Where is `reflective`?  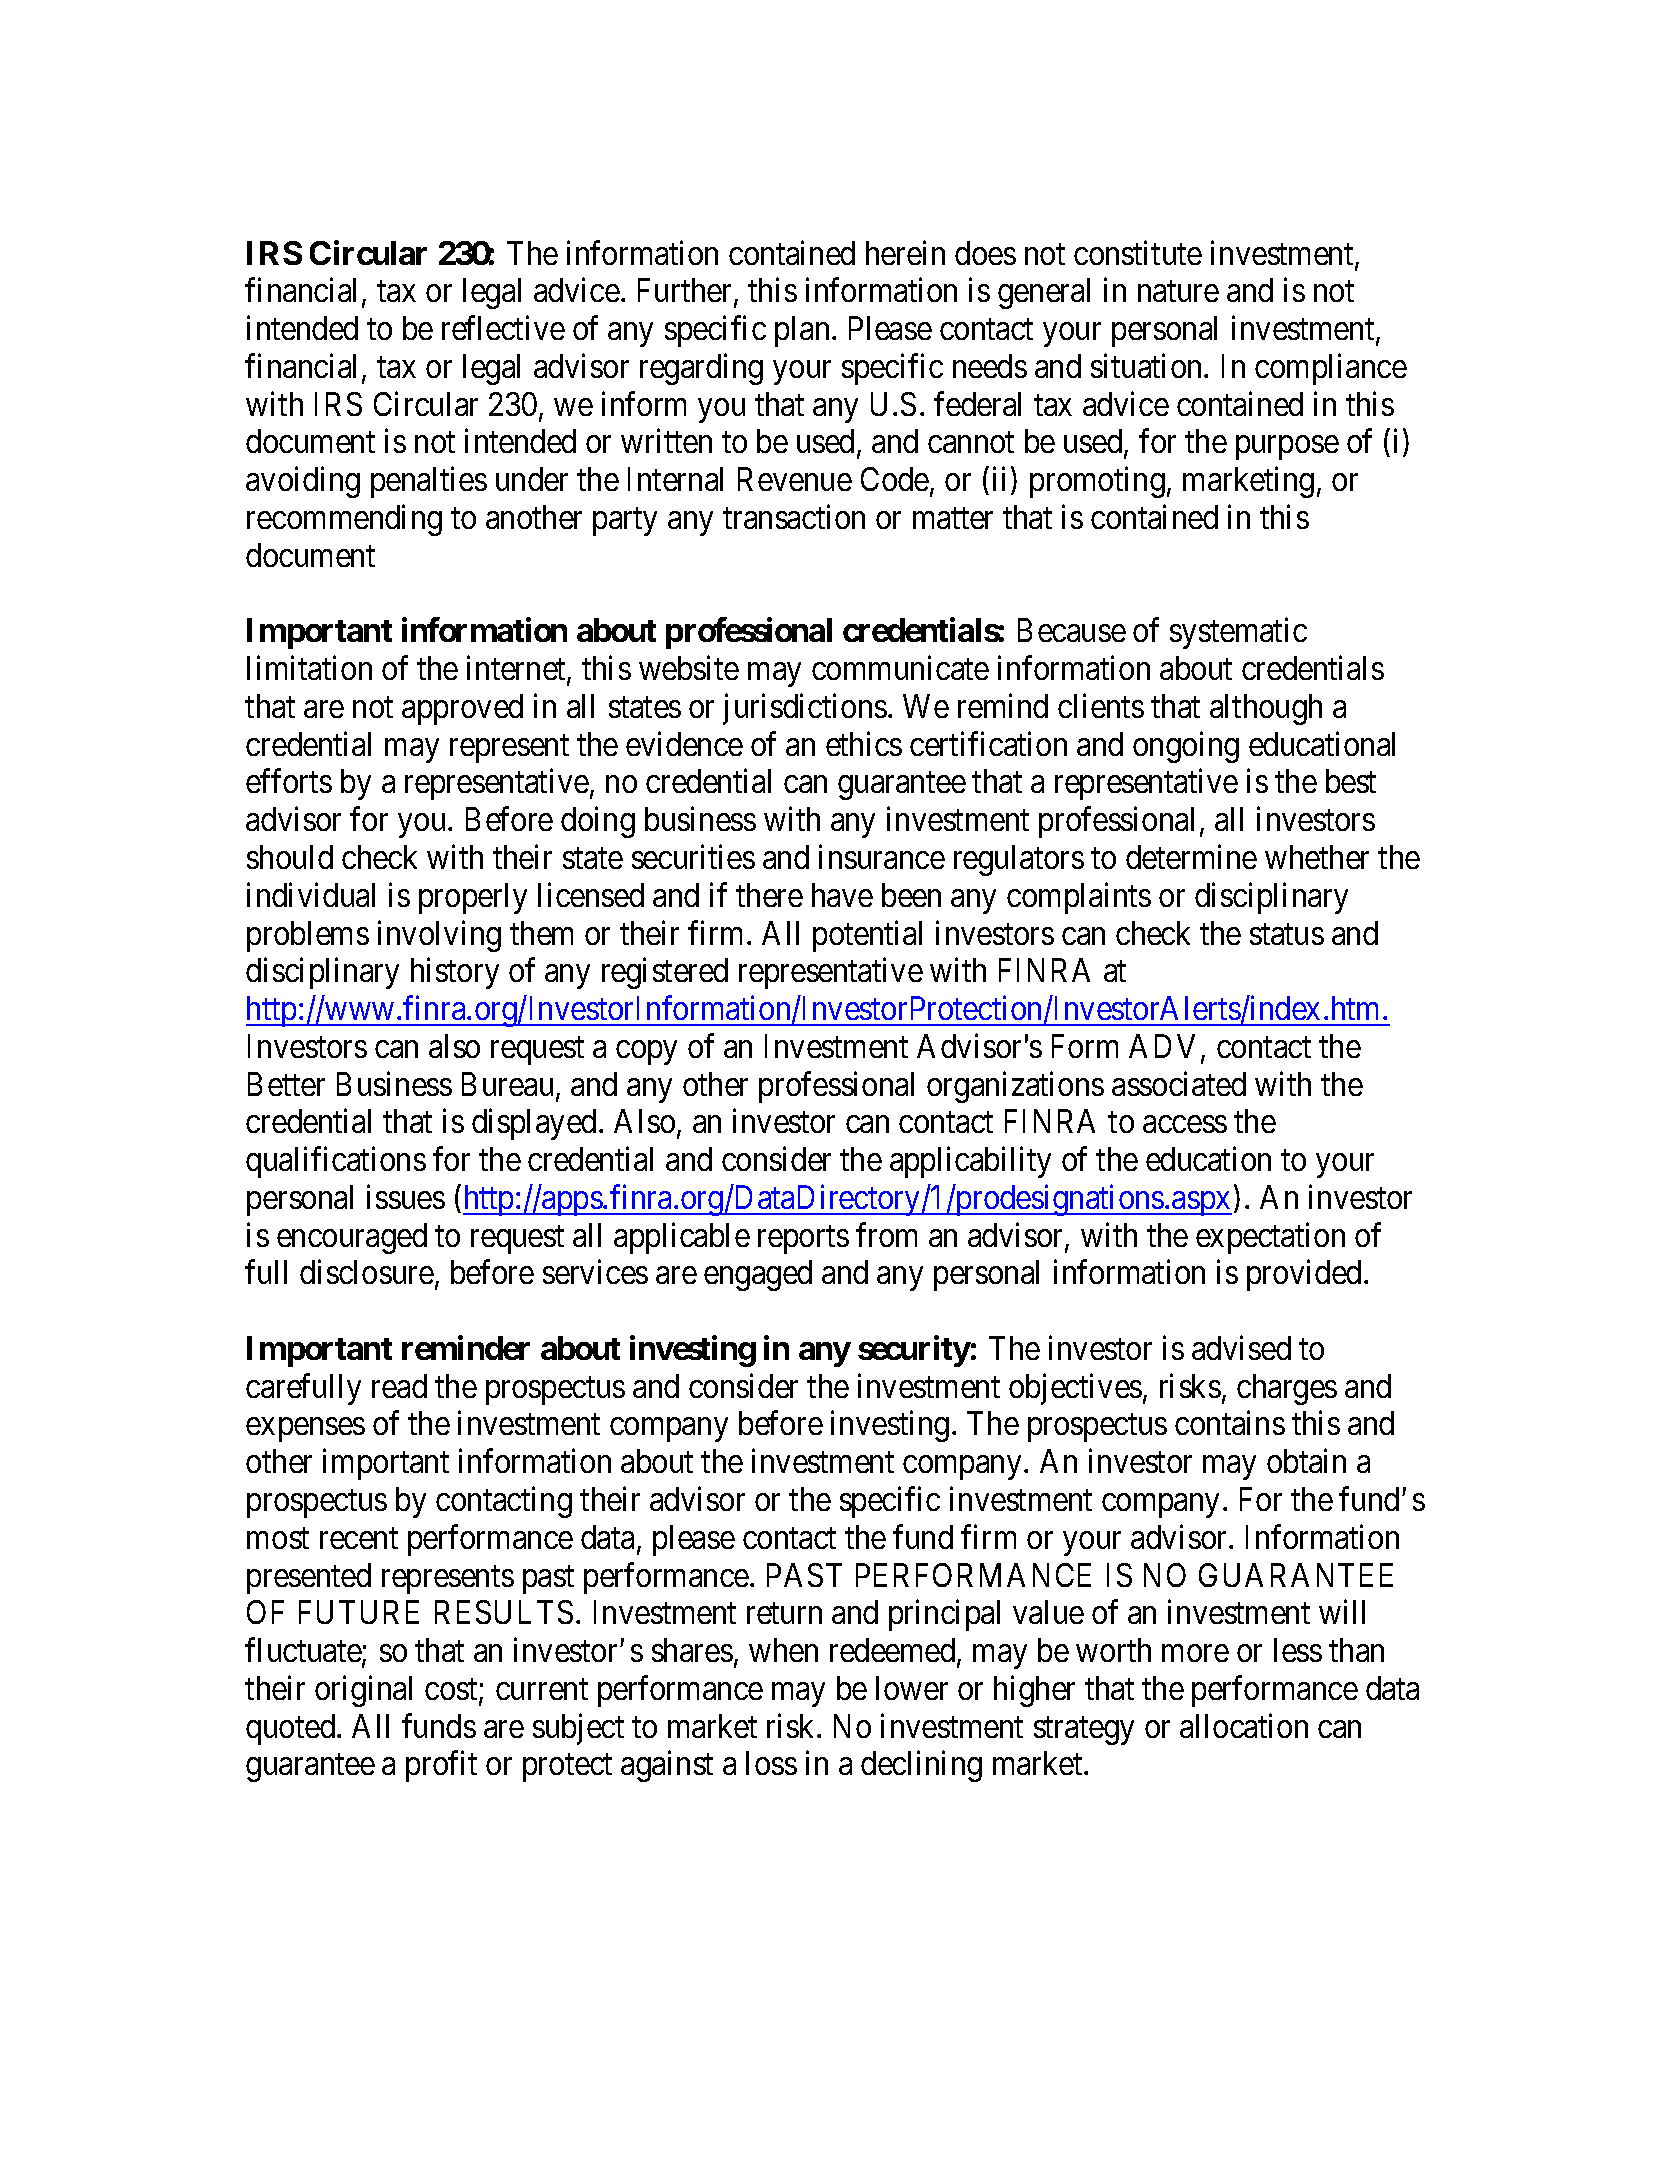 reflective is located at coordinates (503, 328).
